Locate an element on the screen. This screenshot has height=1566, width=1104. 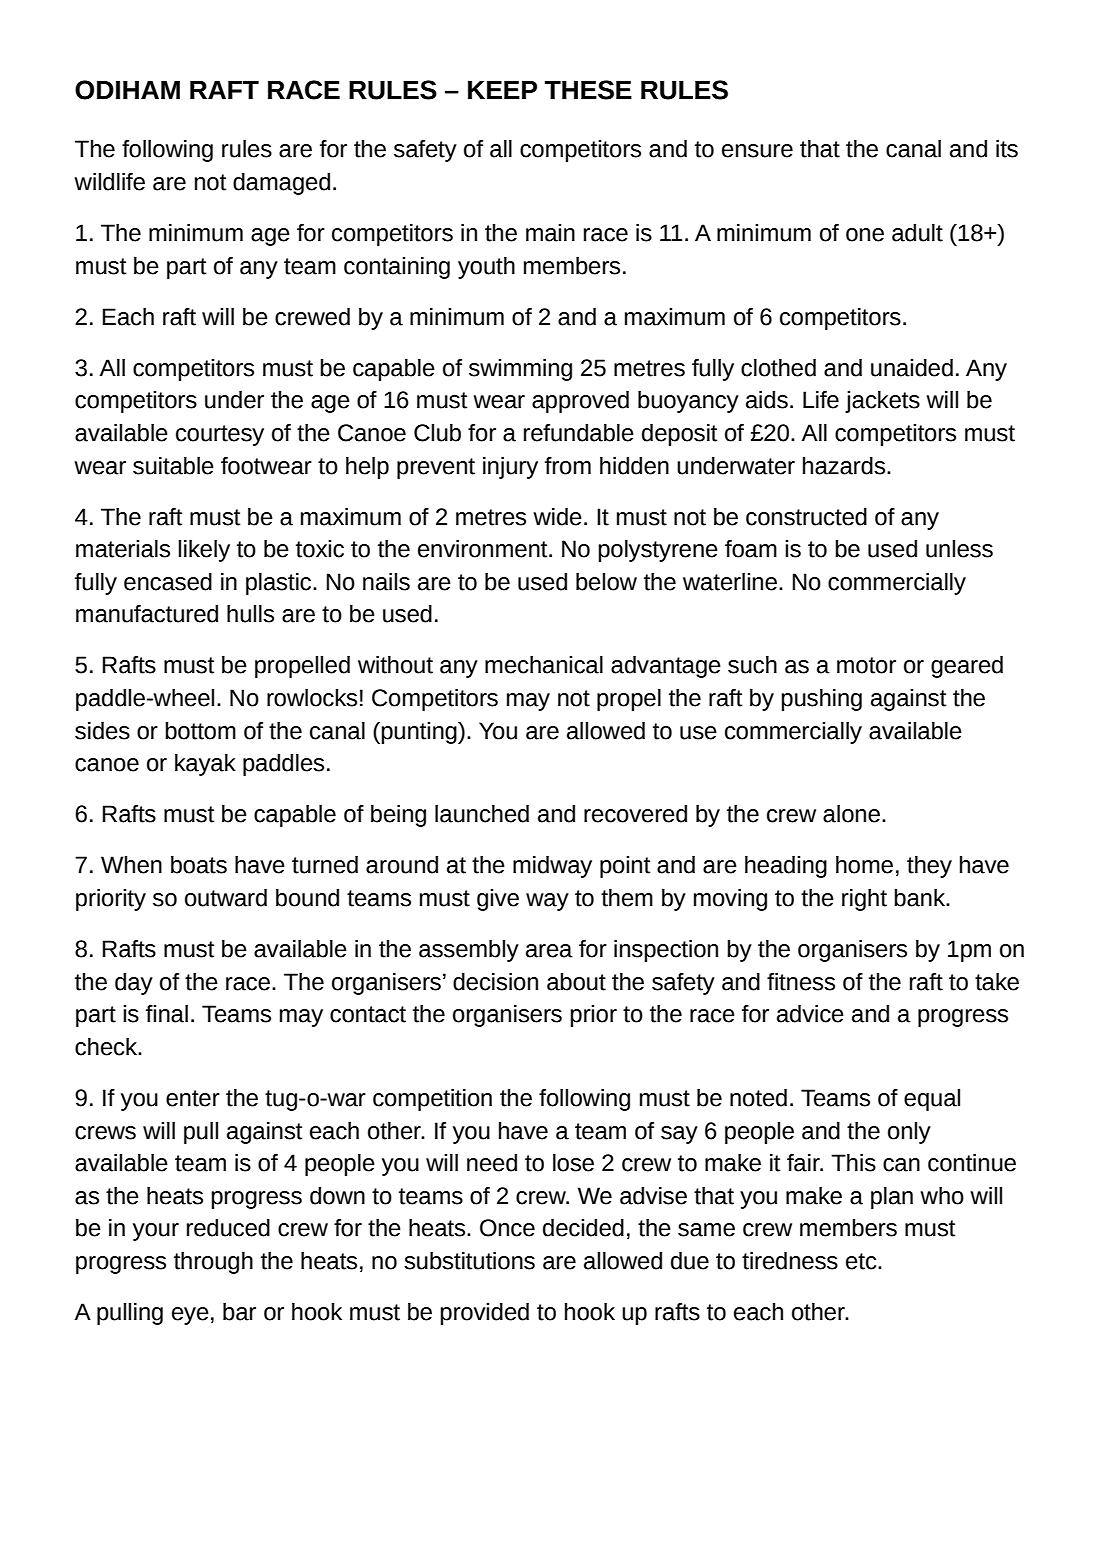
likely is located at coordinates (204, 551).
